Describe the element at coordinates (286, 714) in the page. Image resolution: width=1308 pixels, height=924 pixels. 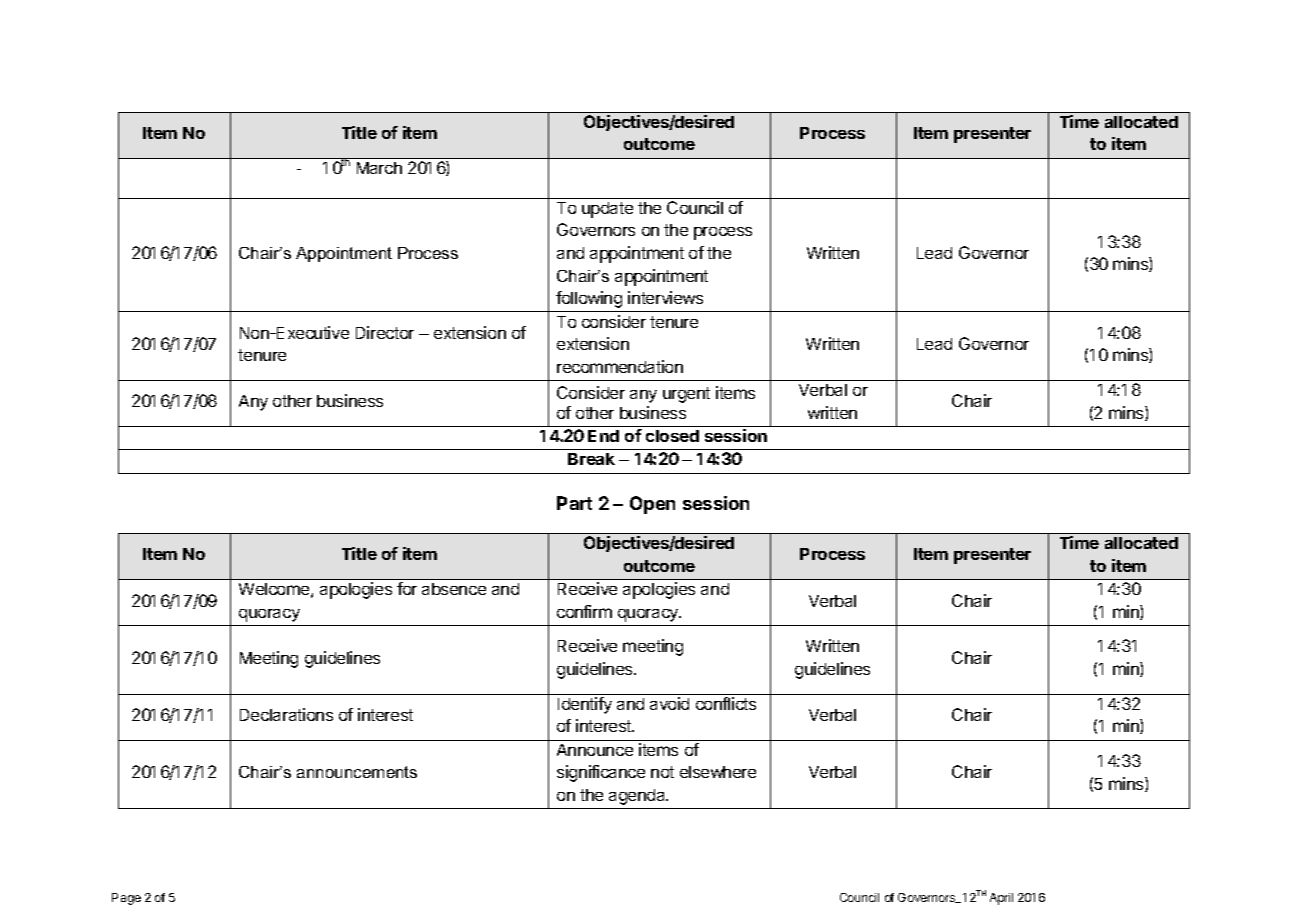
I see `Declarations` at that location.
